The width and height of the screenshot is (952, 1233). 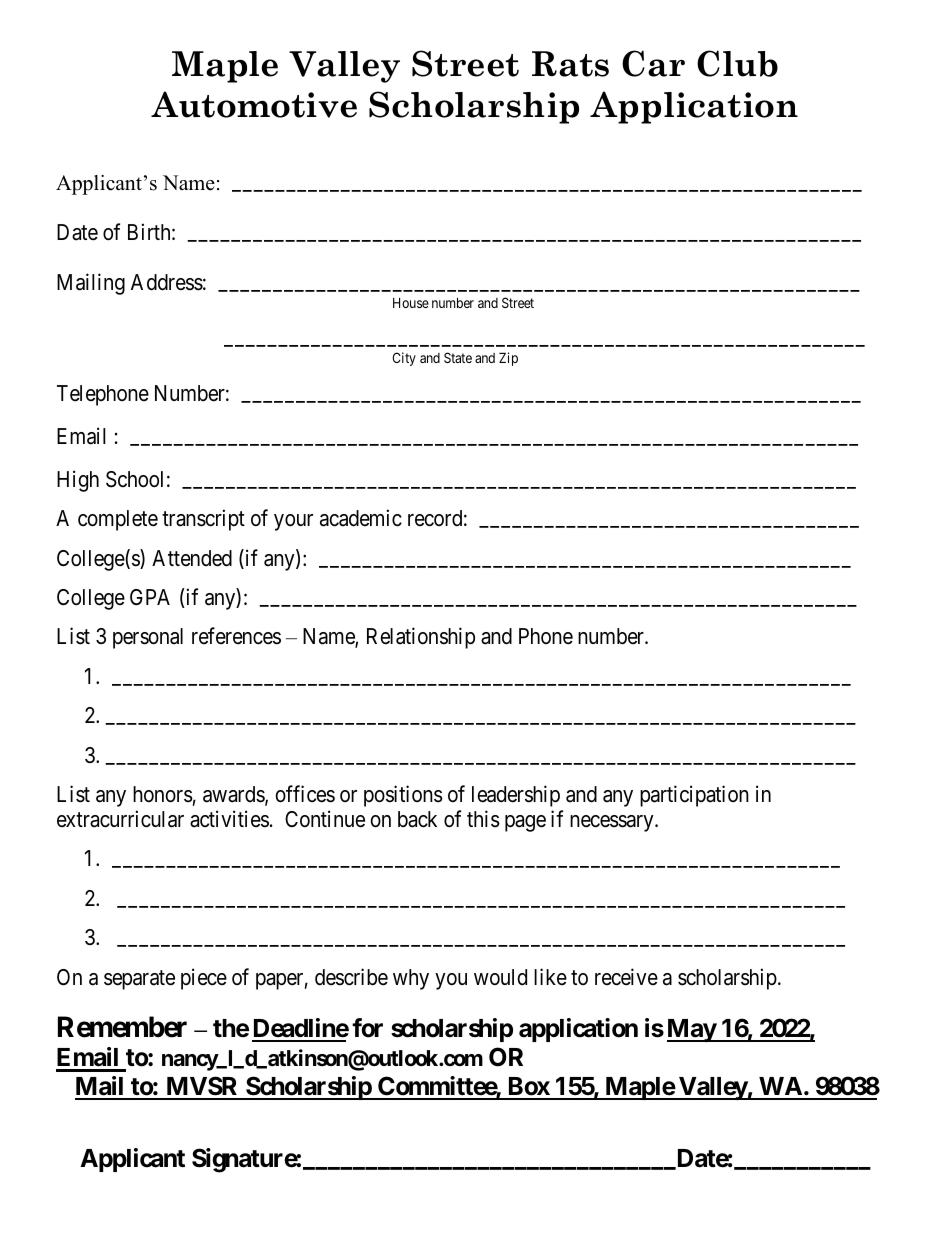 What do you see at coordinates (254, 104) in the screenshot?
I see `Automotive` at bounding box center [254, 104].
